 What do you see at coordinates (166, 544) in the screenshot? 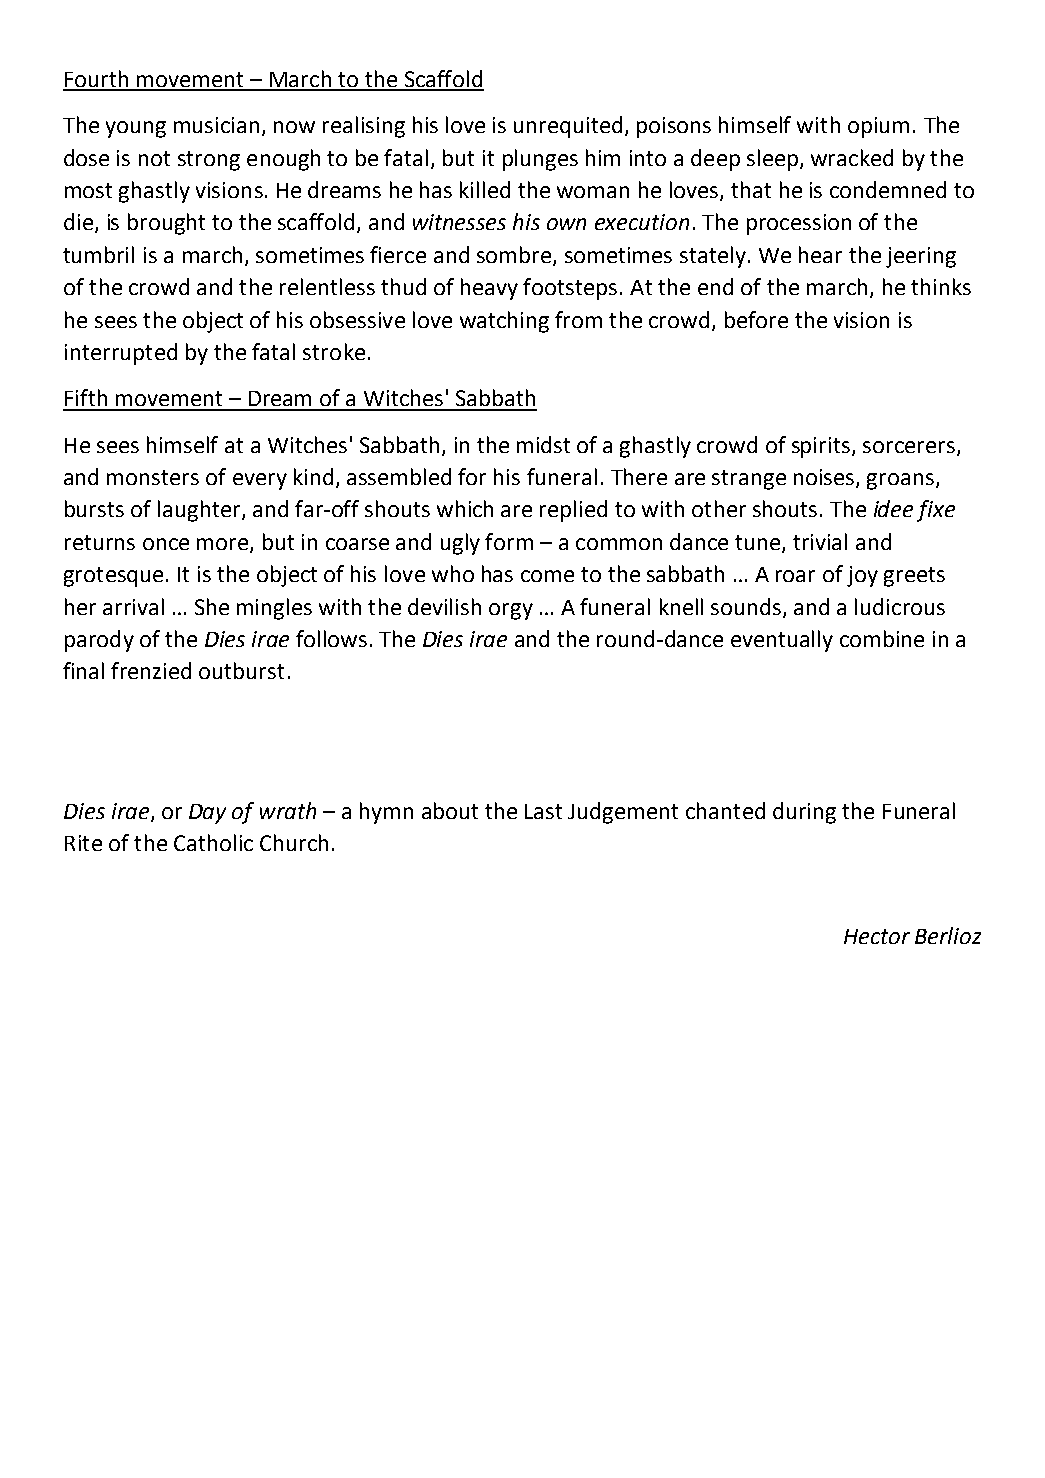
I see `once` at bounding box center [166, 544].
